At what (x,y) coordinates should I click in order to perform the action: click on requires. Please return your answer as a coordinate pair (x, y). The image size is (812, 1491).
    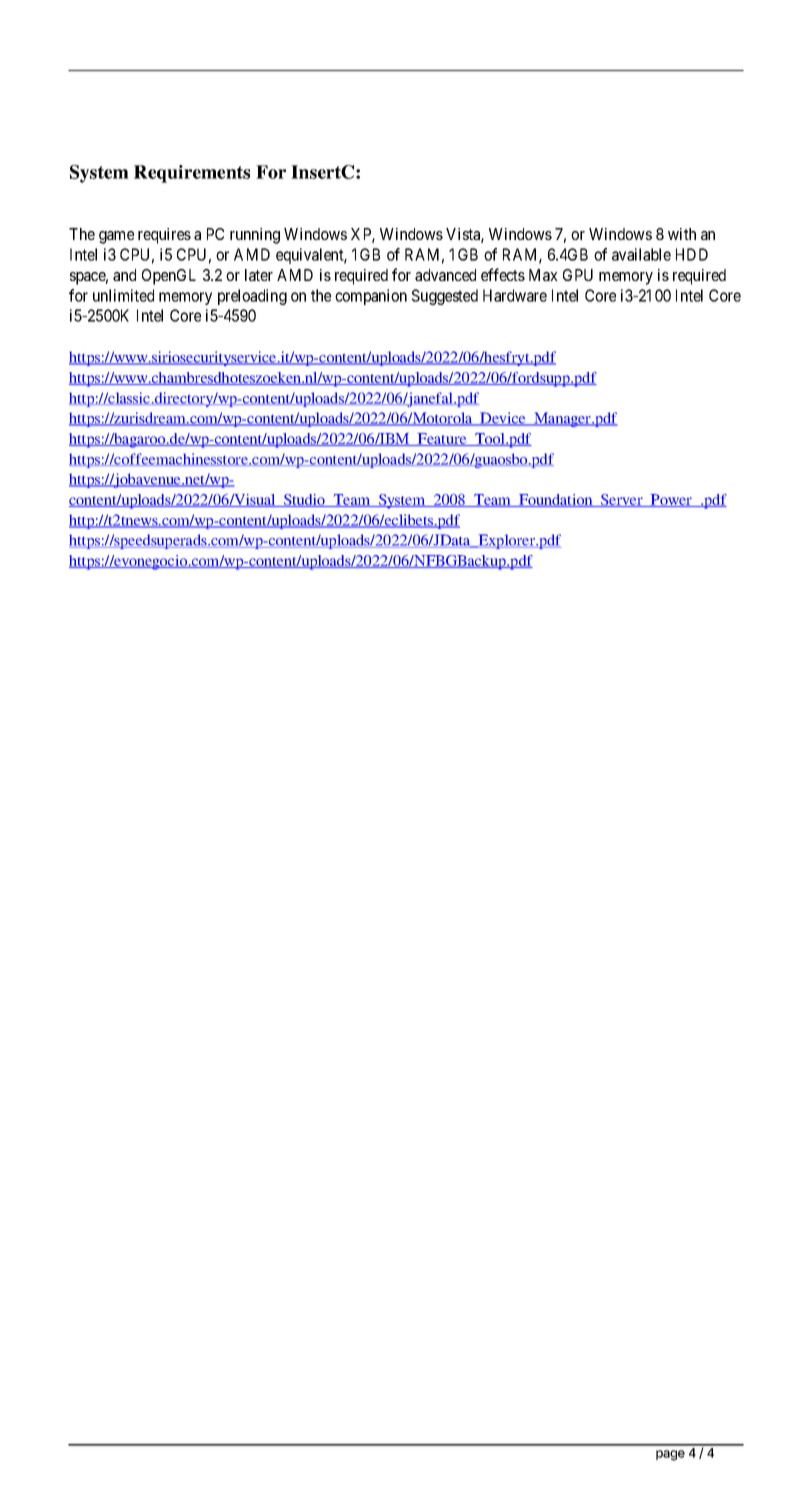
    Looking at the image, I should click on (164, 236).
